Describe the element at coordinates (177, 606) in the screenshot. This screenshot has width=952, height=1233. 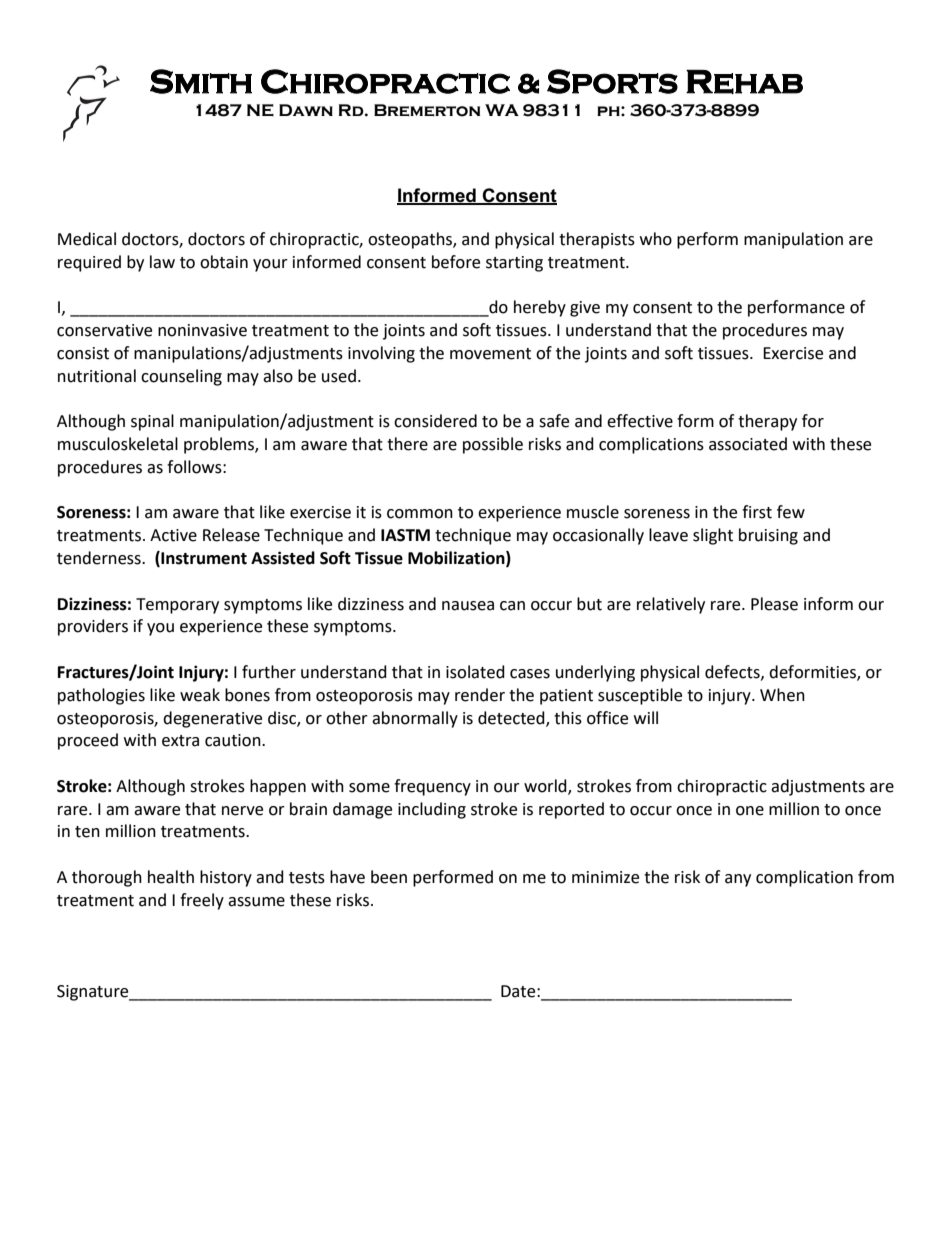
I see `Temporary` at that location.
